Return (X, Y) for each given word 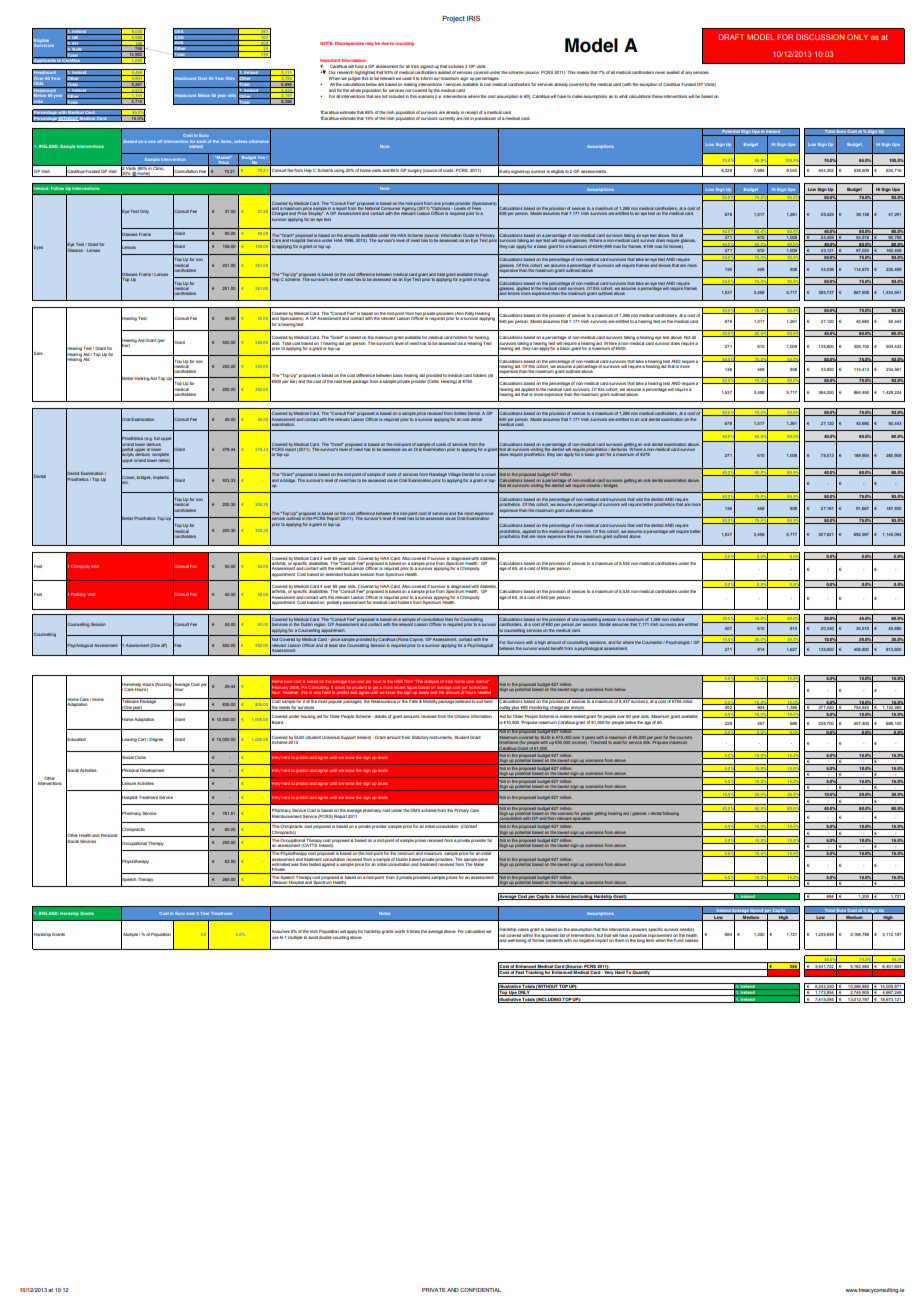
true (352, 681)
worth (400, 931)
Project (453, 19)
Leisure (128, 784)
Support (348, 738)
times (415, 931)
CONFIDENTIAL (480, 1290)
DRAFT (731, 37)
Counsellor (653, 642)
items (226, 141)
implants (161, 478)
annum (578, 708)
